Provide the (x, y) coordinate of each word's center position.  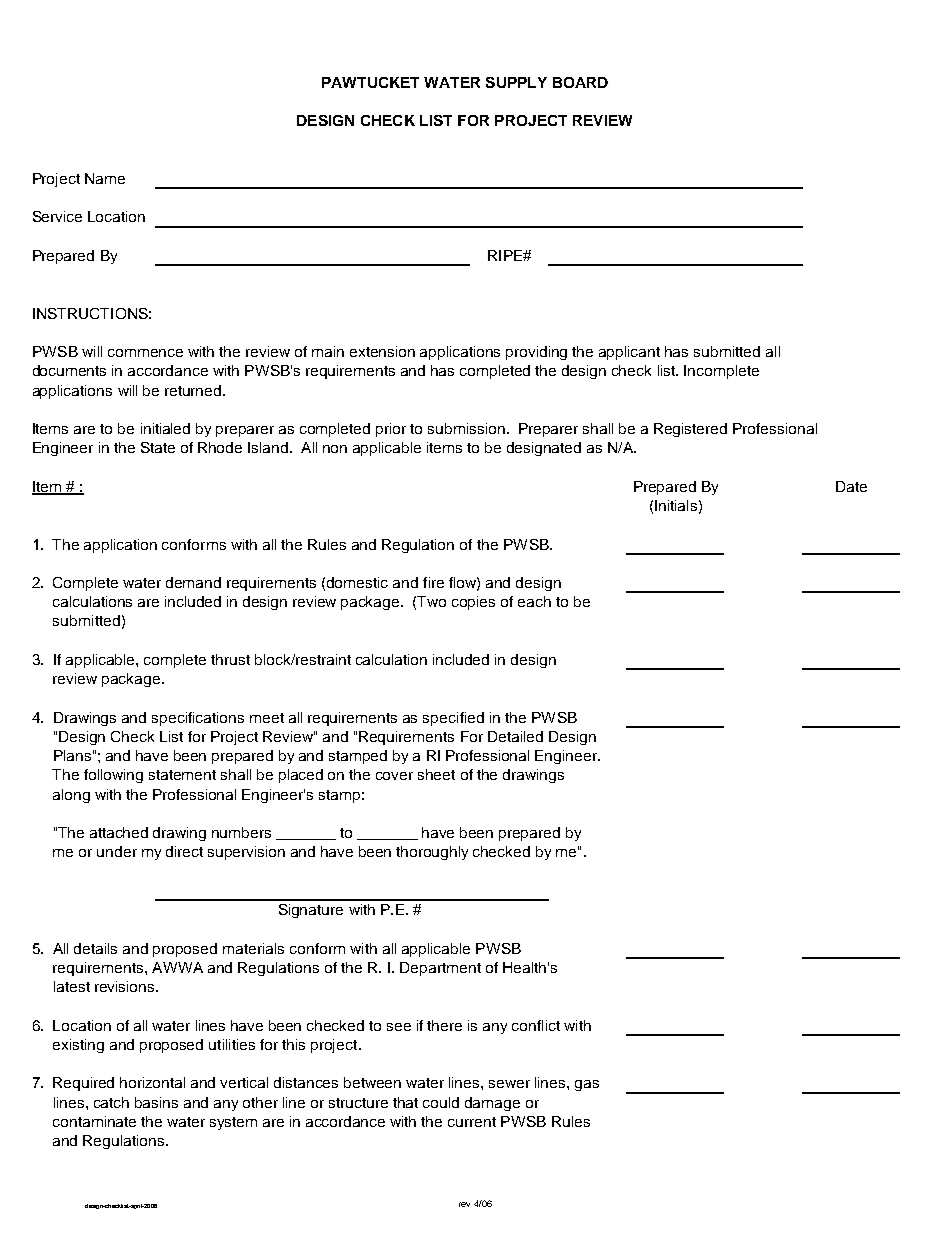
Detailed (515, 736)
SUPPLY (516, 82)
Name (105, 178)
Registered (690, 430)
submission (466, 428)
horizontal (152, 1082)
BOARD (580, 82)
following (113, 776)
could (441, 1102)
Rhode (220, 447)
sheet (436, 774)
